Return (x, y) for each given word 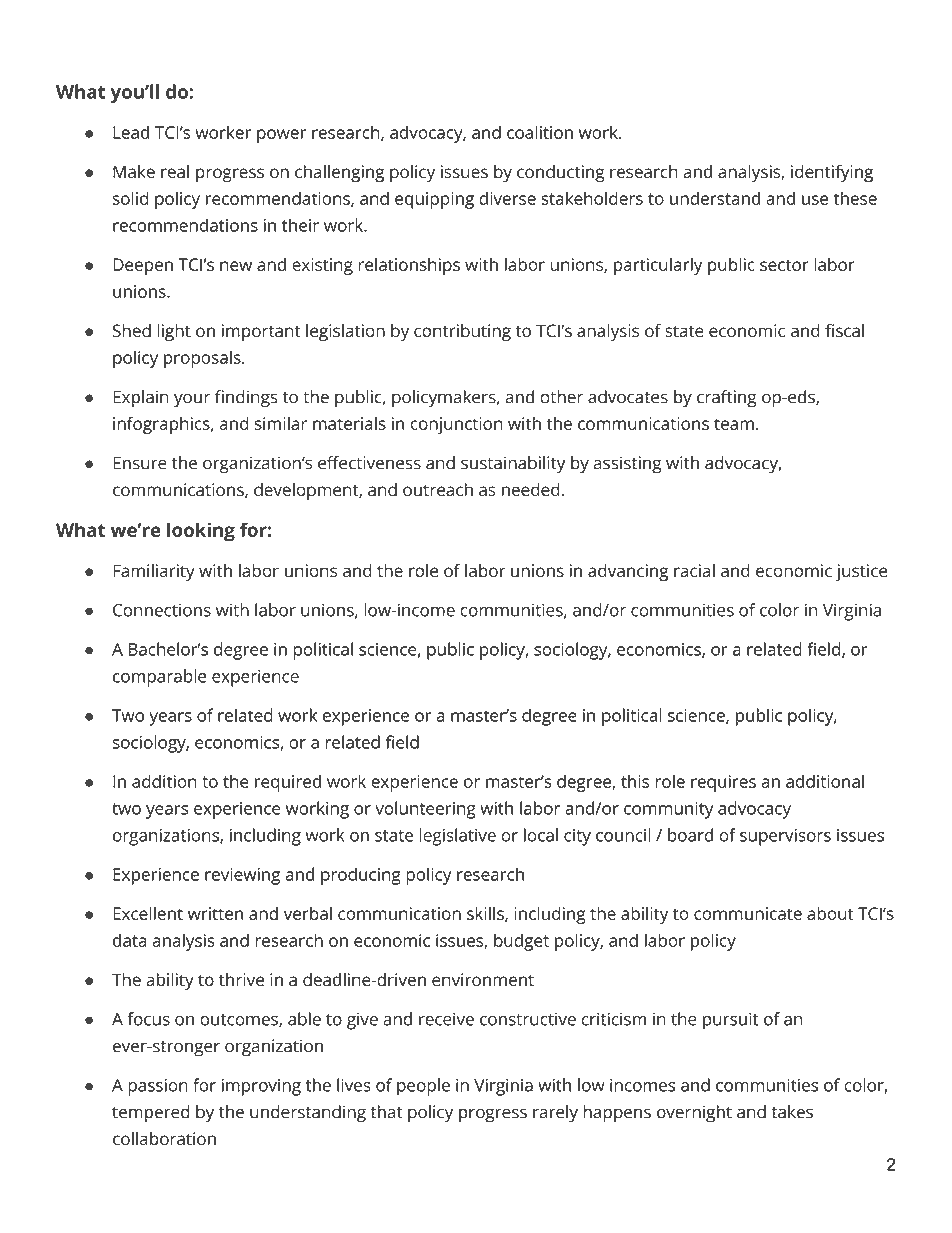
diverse (507, 198)
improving (261, 1087)
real (175, 172)
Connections (162, 610)
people (423, 1087)
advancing (628, 572)
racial (694, 571)
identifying (832, 173)
